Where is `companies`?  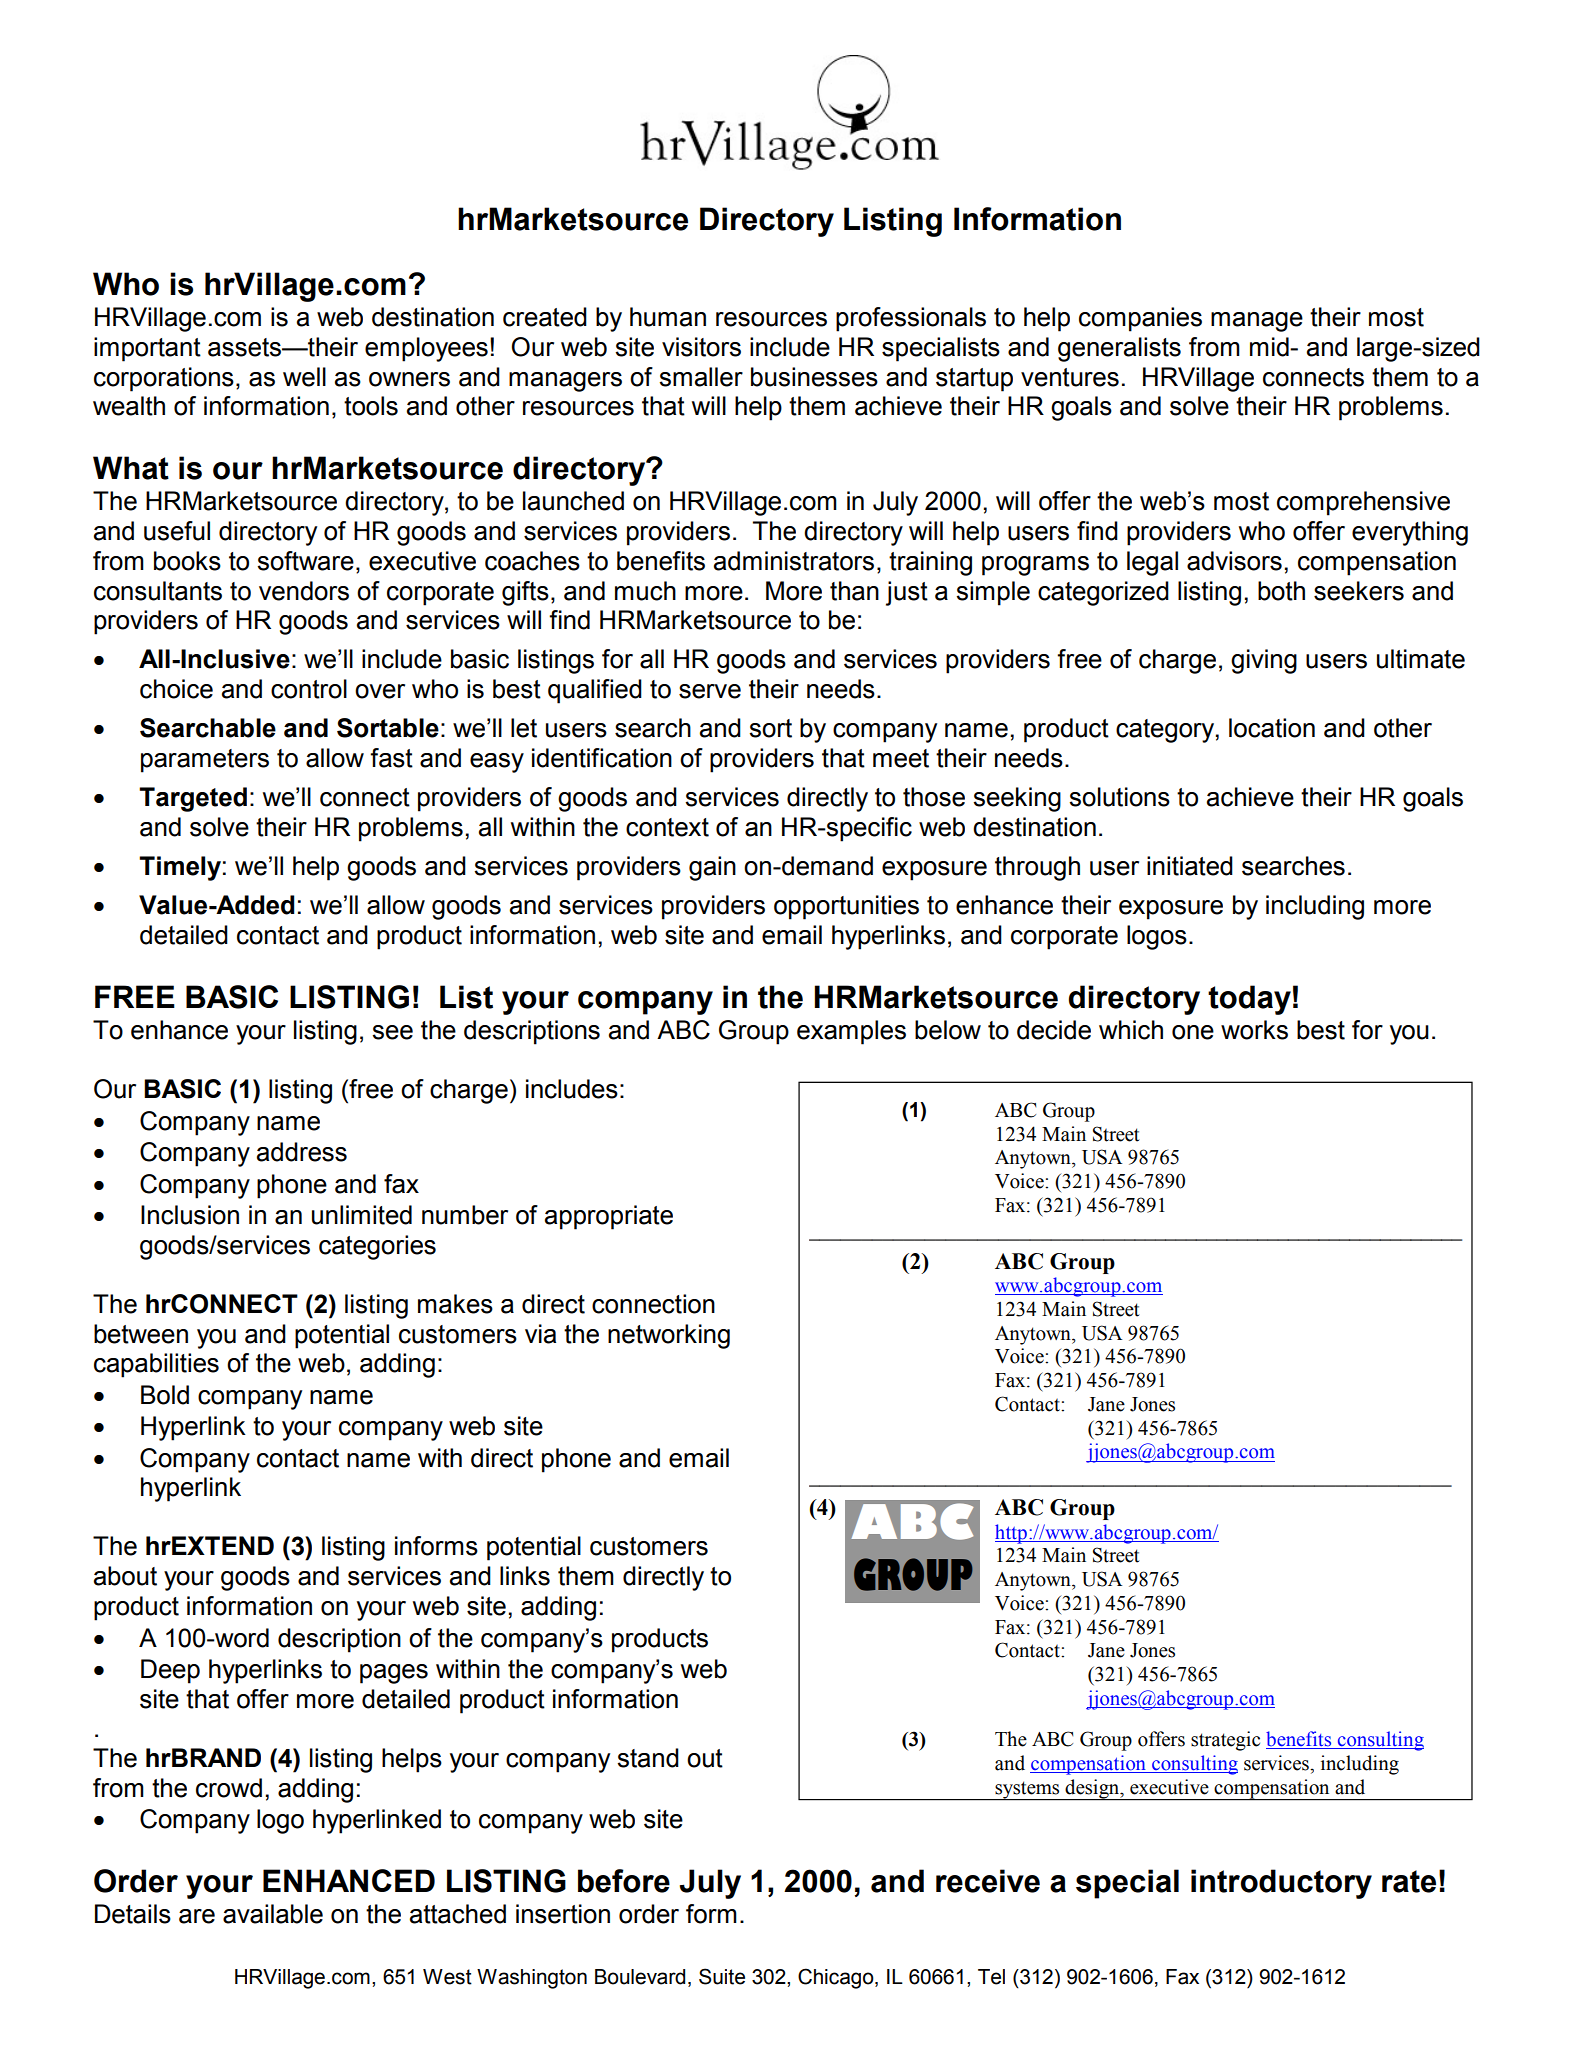
companies is located at coordinates (1140, 319).
